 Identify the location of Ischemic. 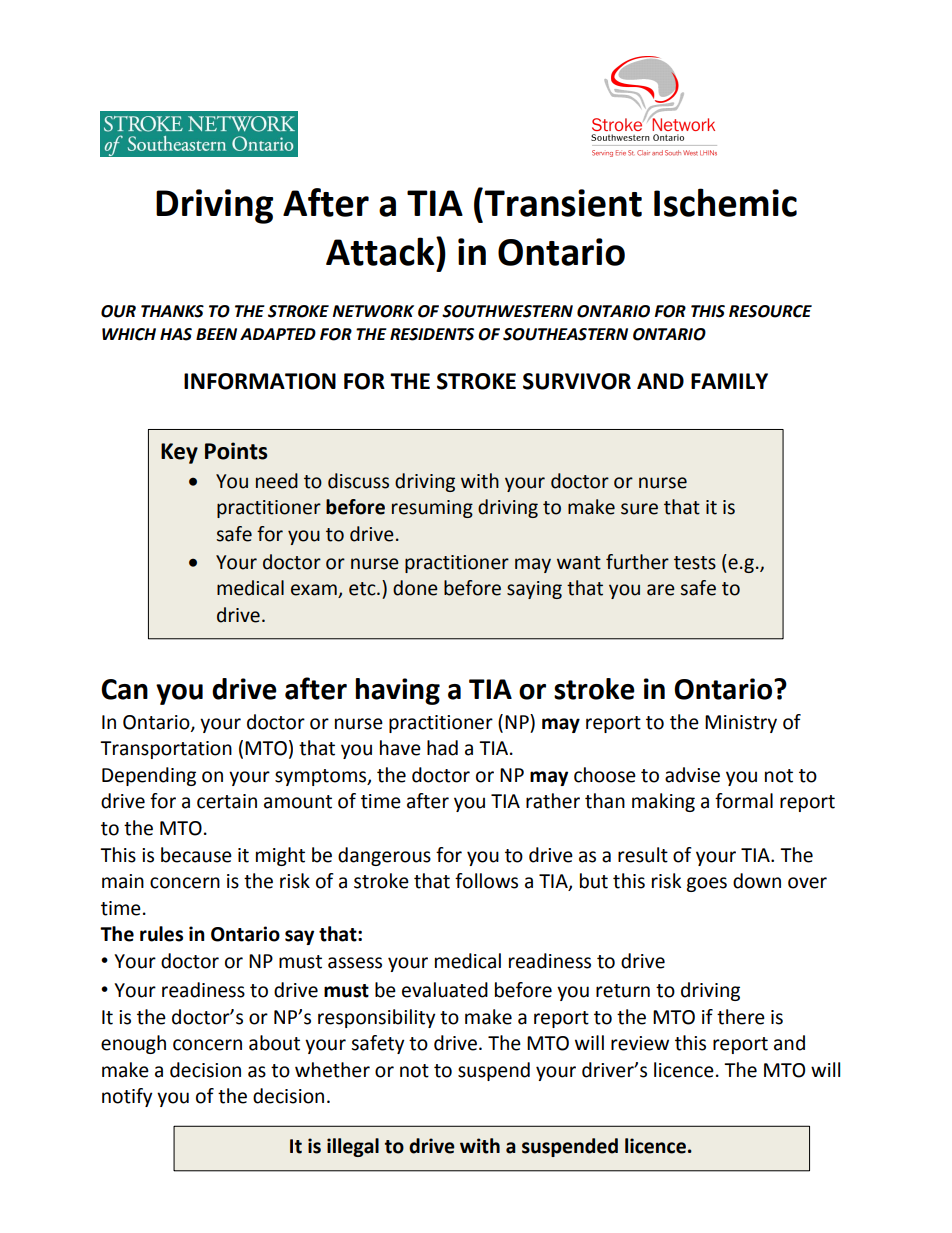
(725, 202).
